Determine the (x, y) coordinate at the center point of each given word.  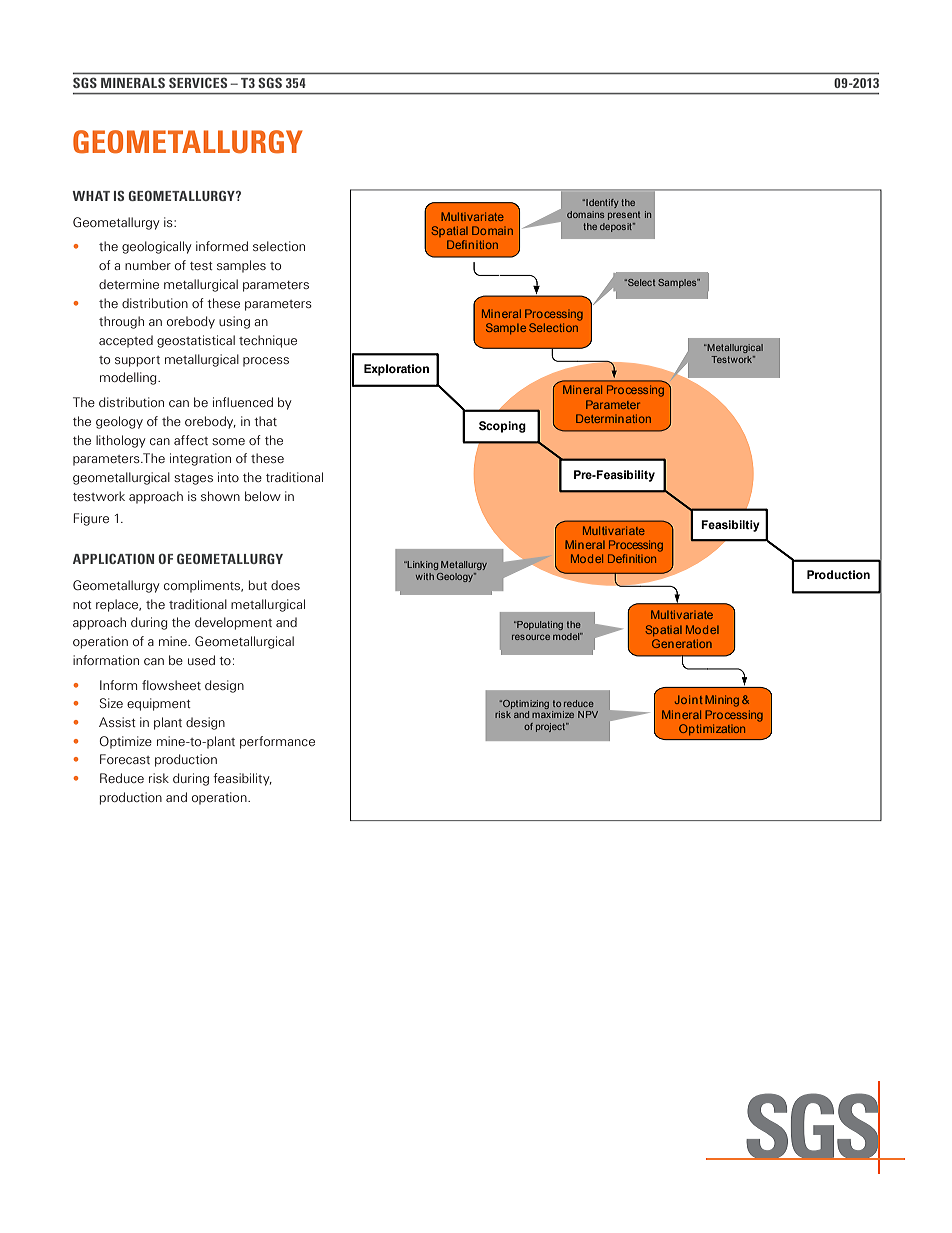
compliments (203, 586)
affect (191, 440)
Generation (682, 643)
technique (268, 341)
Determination (613, 418)
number (148, 265)
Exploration (396, 370)
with (425, 576)
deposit (617, 227)
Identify (601, 203)
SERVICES (198, 83)
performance (277, 742)
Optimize (126, 742)
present (624, 215)
